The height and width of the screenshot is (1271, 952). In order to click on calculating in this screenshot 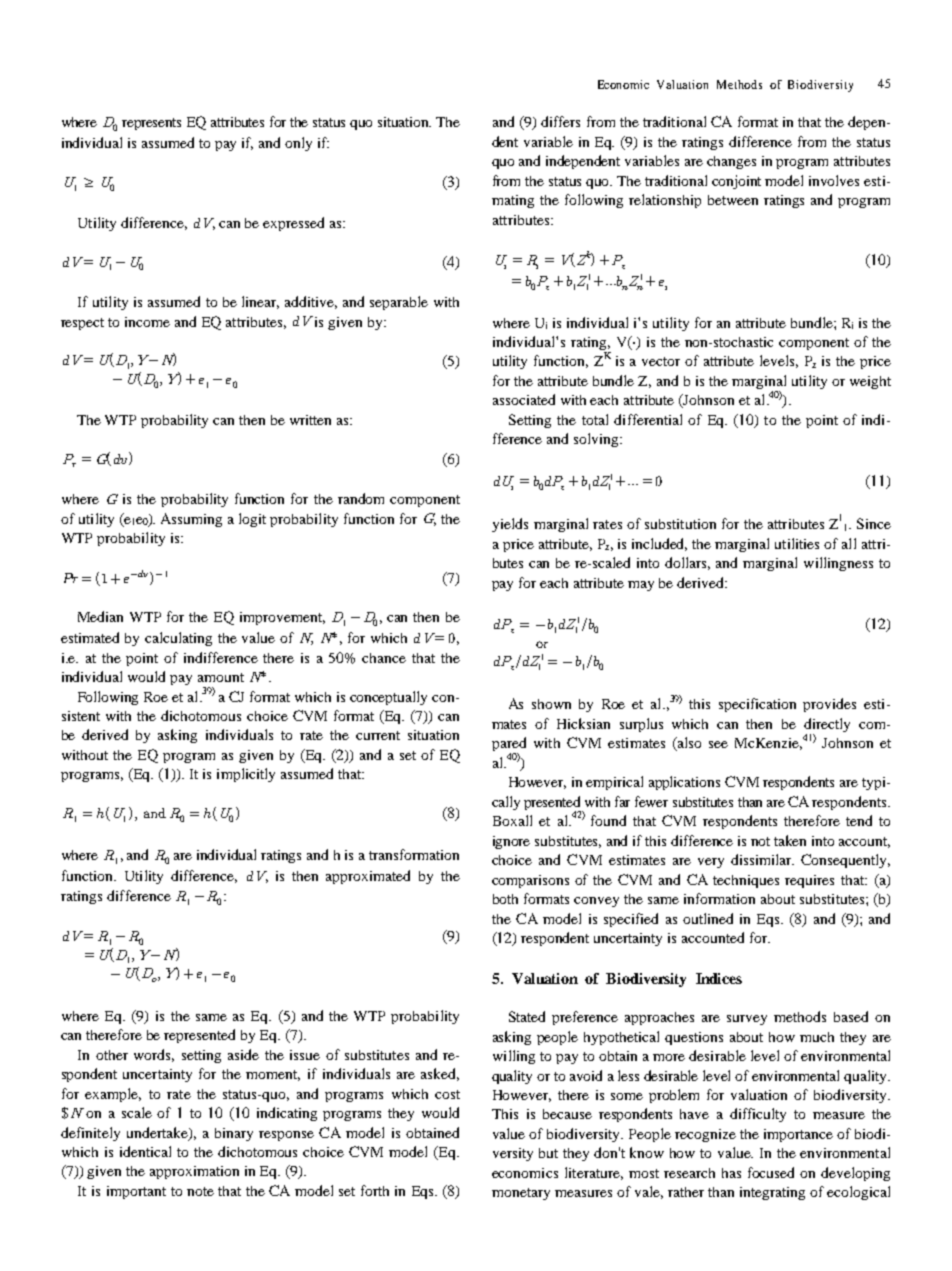, I will do `click(178, 639)`.
